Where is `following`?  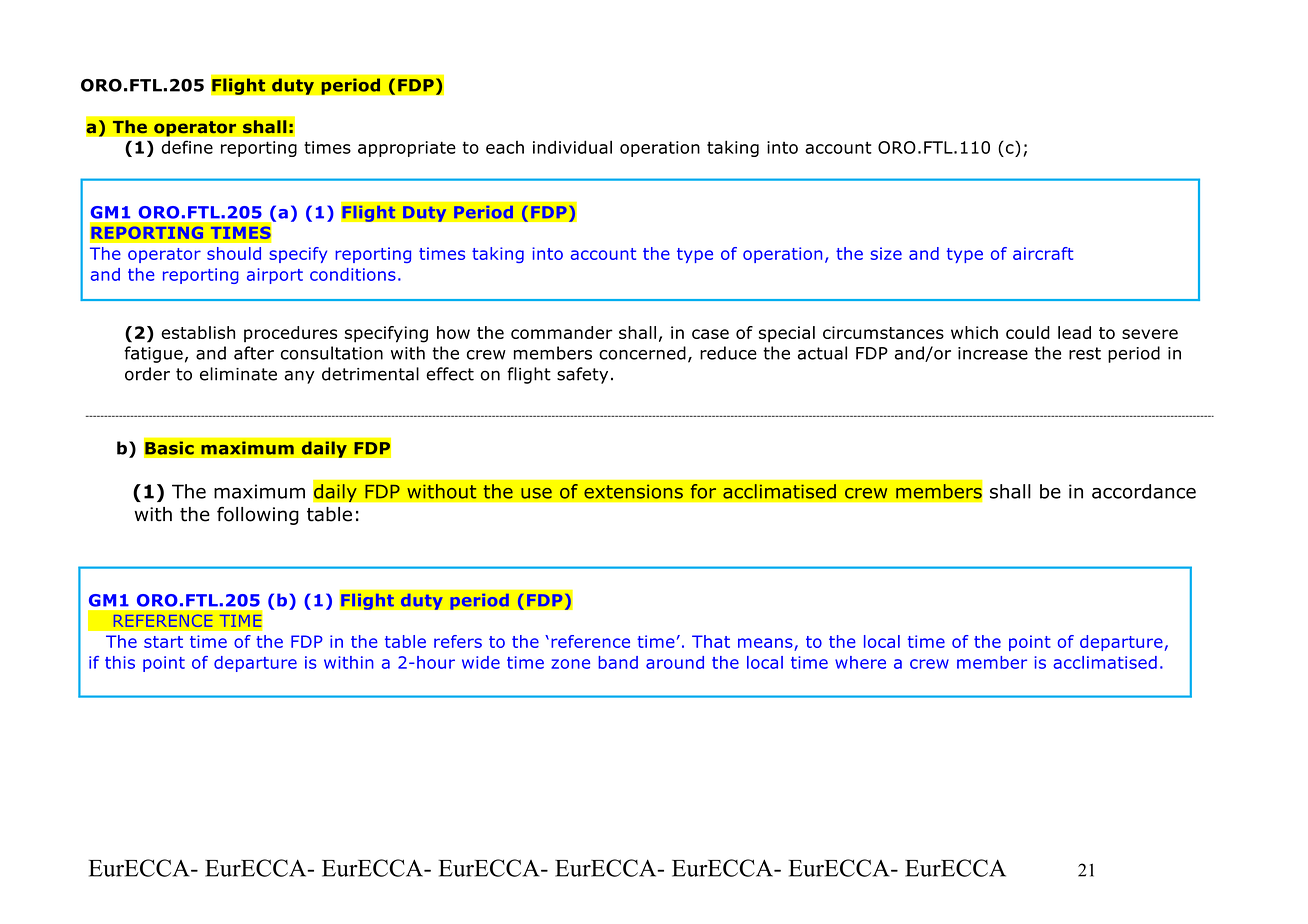
following is located at coordinates (258, 515).
